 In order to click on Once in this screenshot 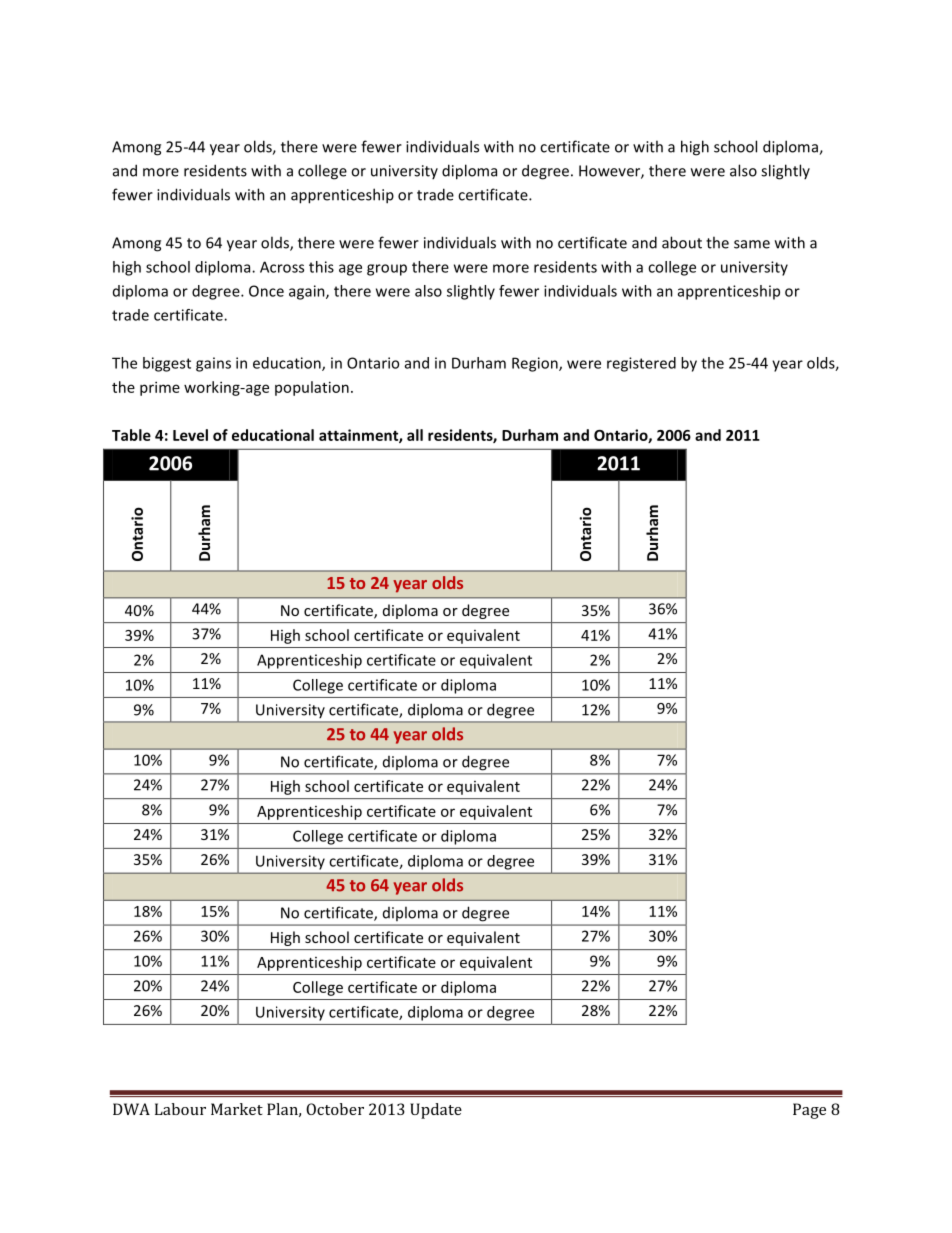, I will do `click(266, 291)`.
